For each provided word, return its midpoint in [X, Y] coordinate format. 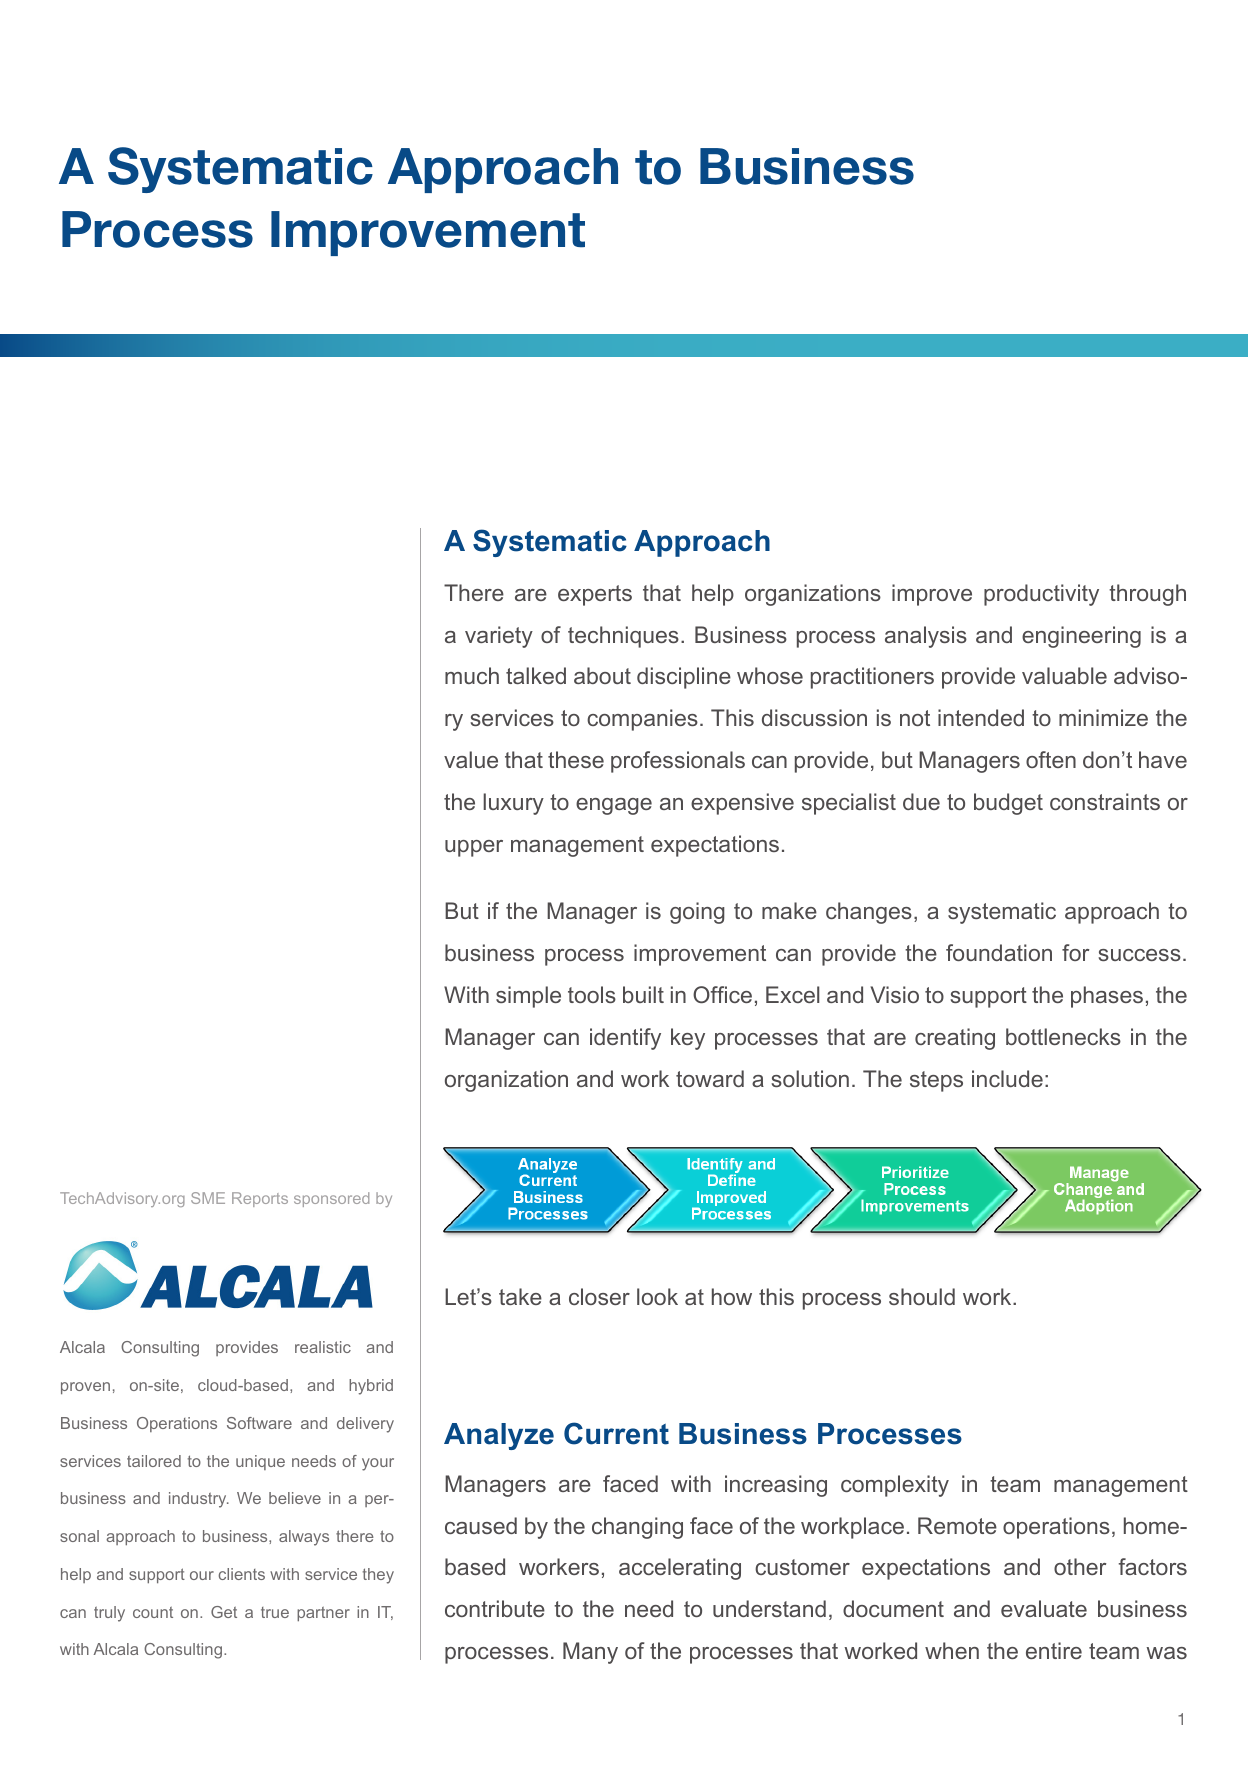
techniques [623, 637]
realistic [323, 1347]
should [922, 1296]
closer [599, 1296]
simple [528, 997]
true [275, 1612]
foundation [999, 952]
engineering [1081, 637]
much [472, 675]
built [643, 994]
